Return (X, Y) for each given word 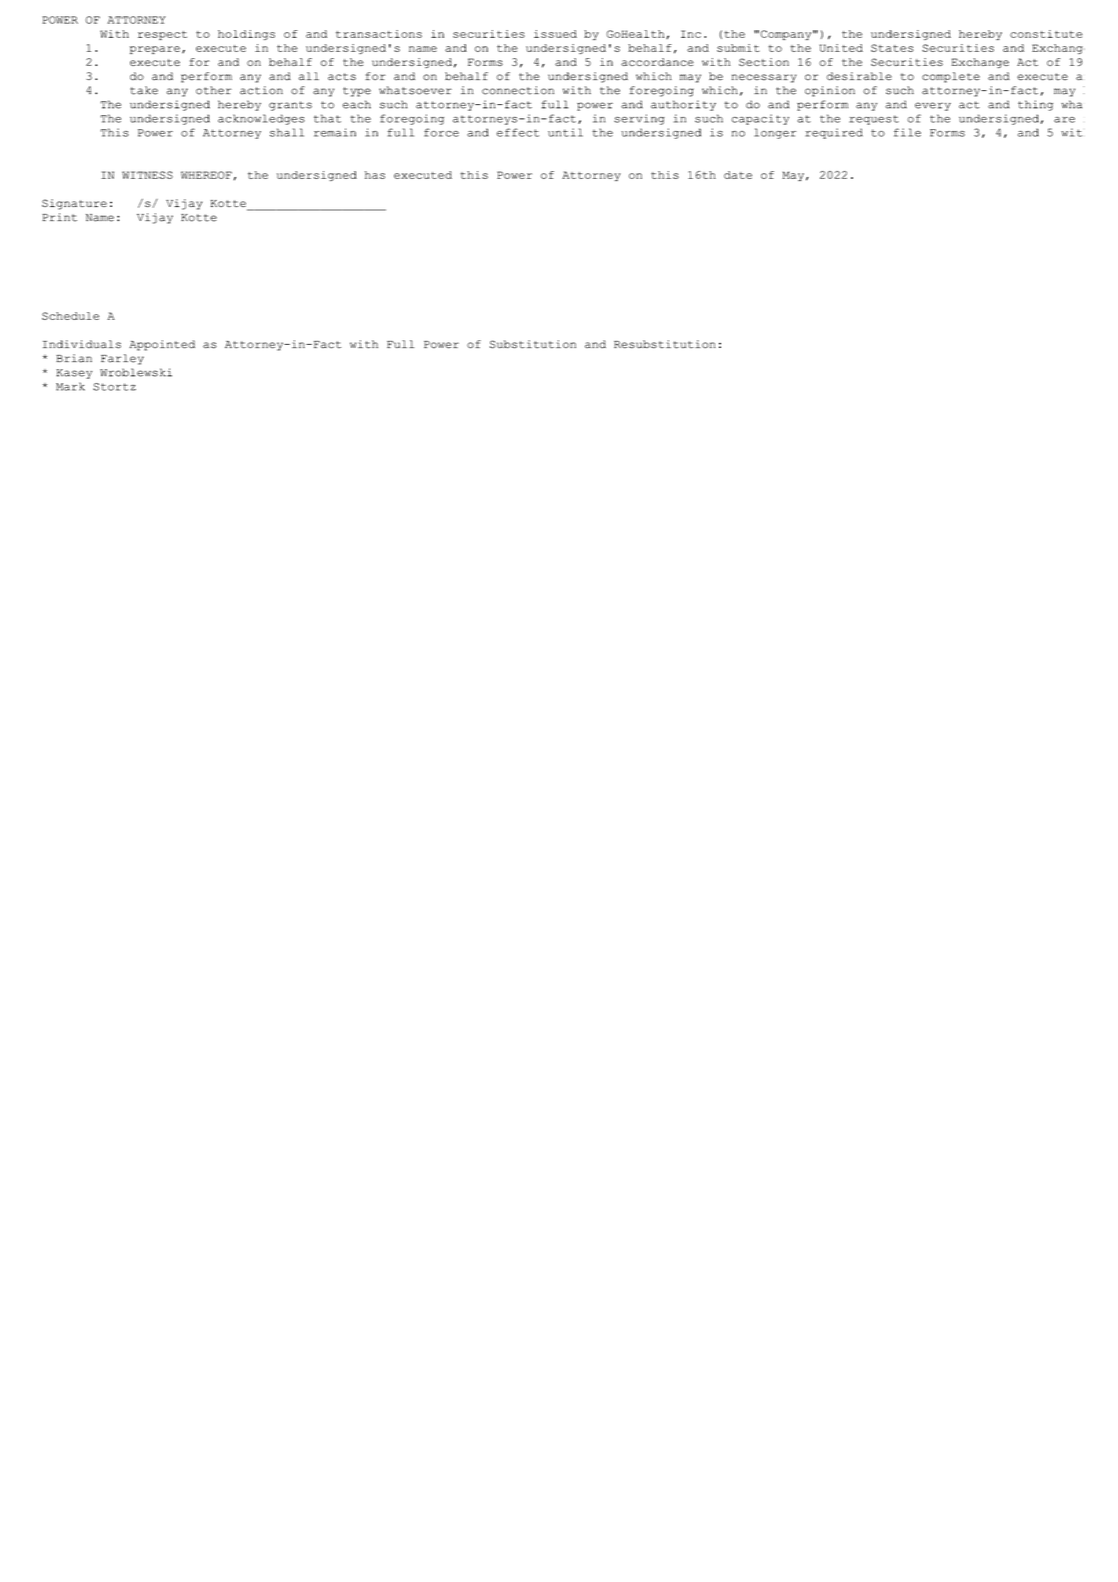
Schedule (70, 316)
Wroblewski (136, 372)
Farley (122, 359)
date (738, 175)
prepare (155, 50)
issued (555, 34)
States (892, 48)
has (375, 175)
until (565, 132)
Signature (74, 204)
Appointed (162, 345)
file (907, 132)
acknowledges (261, 119)
